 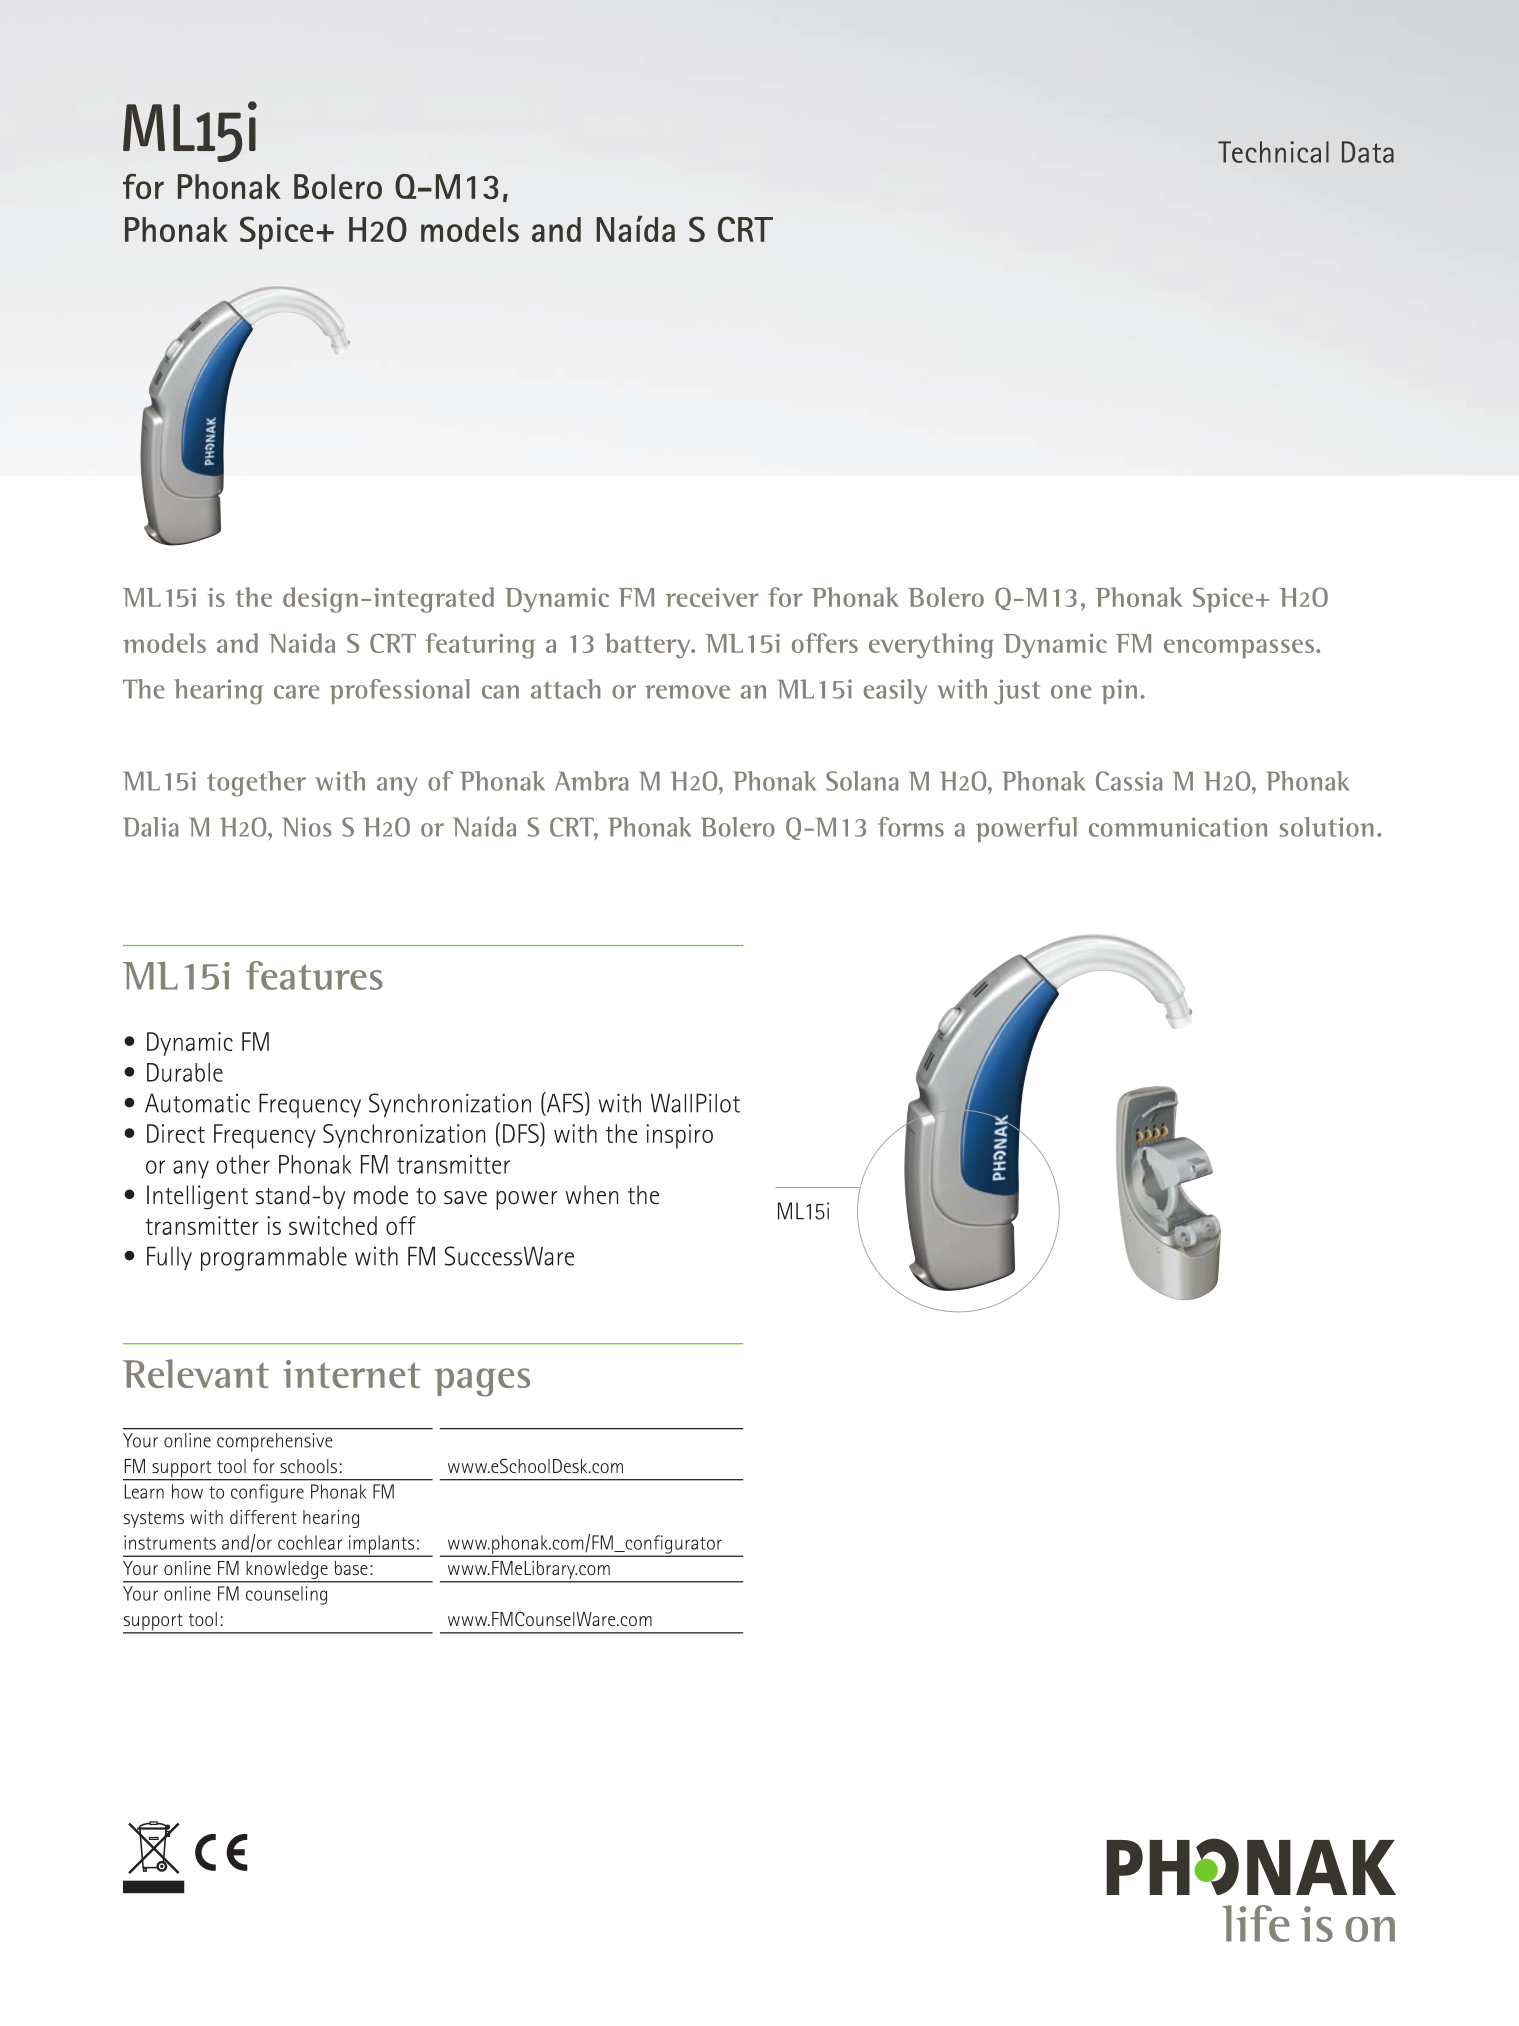 I want to click on forms, so click(x=911, y=827).
